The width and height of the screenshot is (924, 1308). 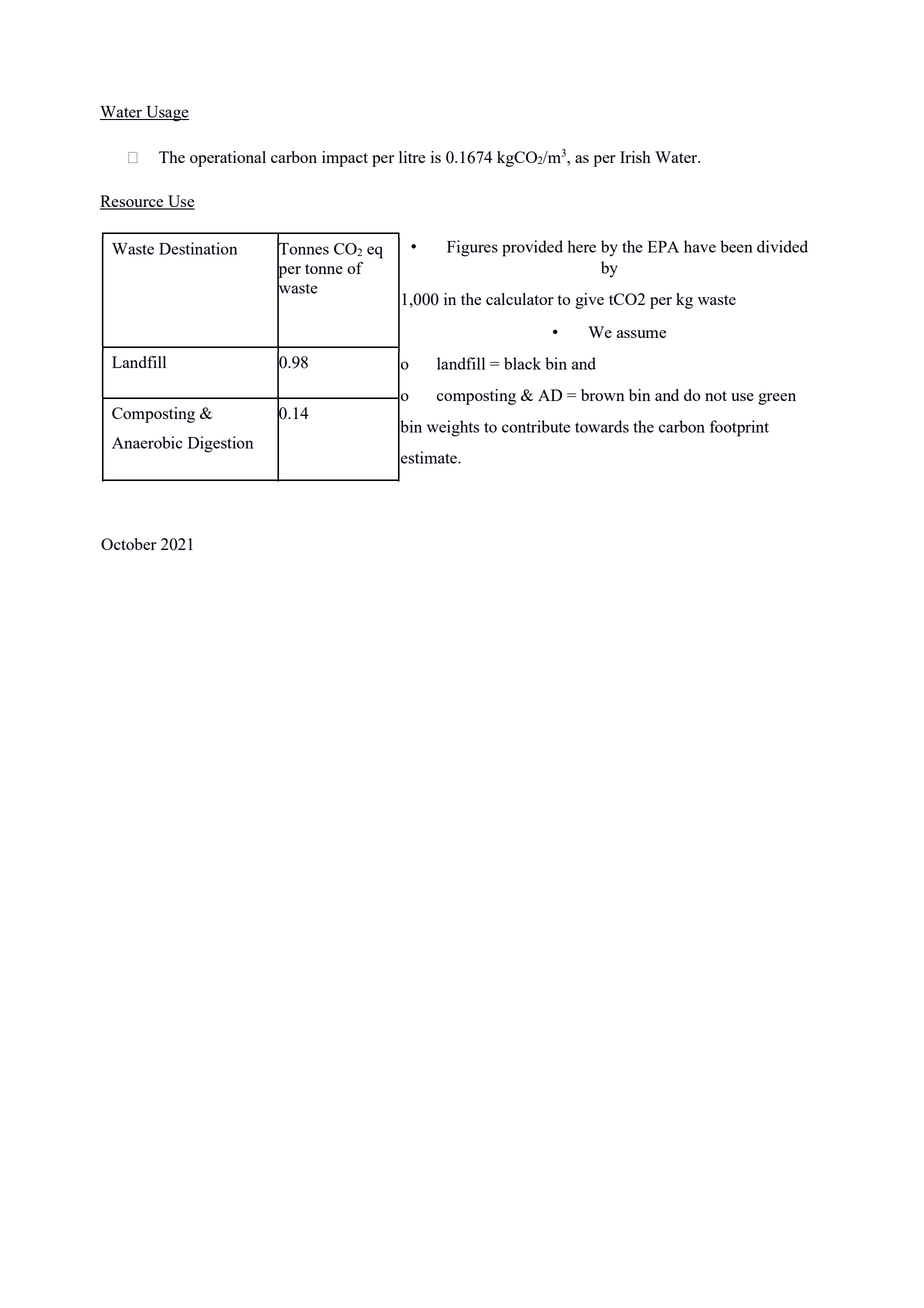 I want to click on Irish, so click(x=635, y=157).
